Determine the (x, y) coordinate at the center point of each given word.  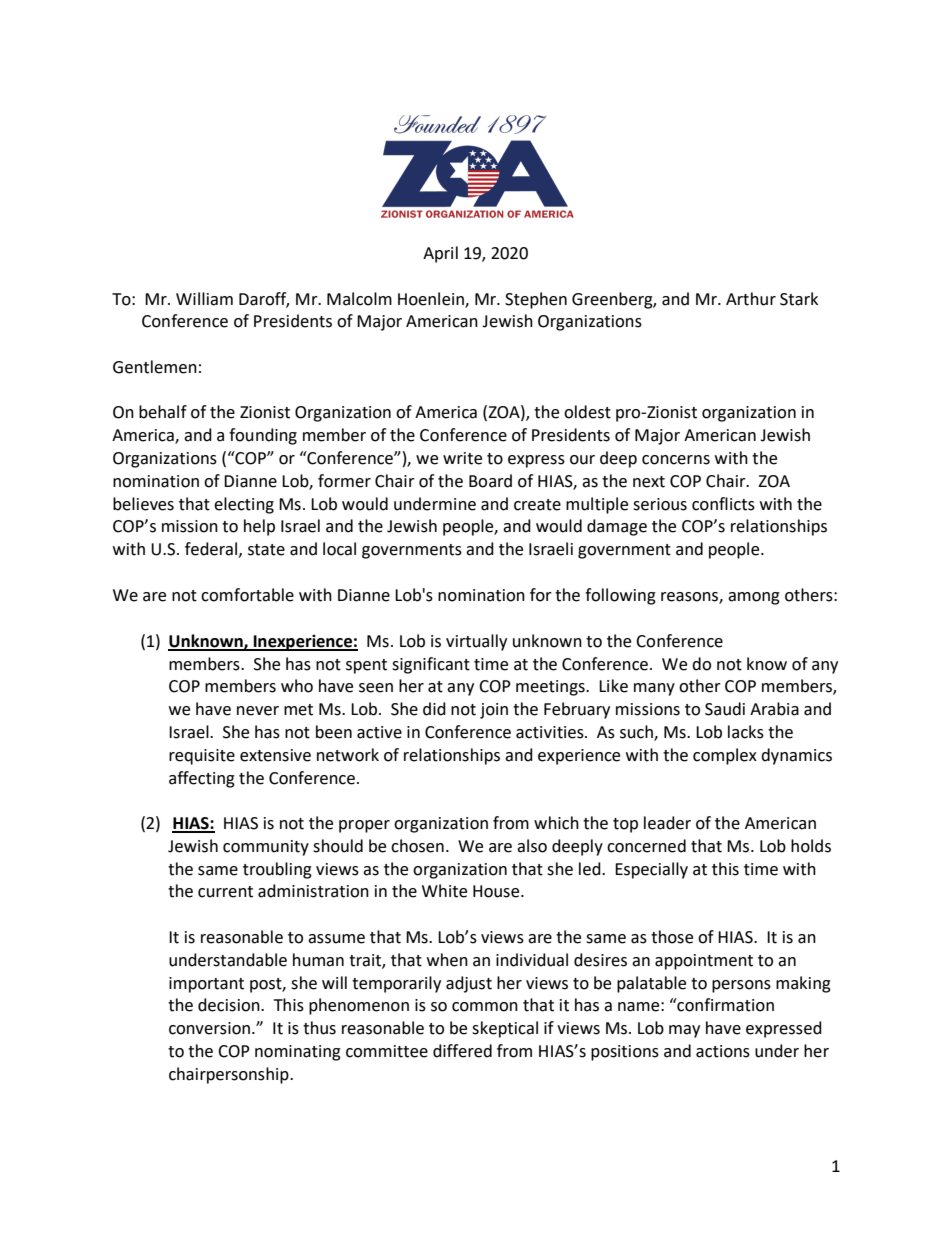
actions (723, 1051)
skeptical (505, 1029)
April (440, 254)
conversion (209, 1028)
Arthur (751, 299)
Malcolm (359, 299)
